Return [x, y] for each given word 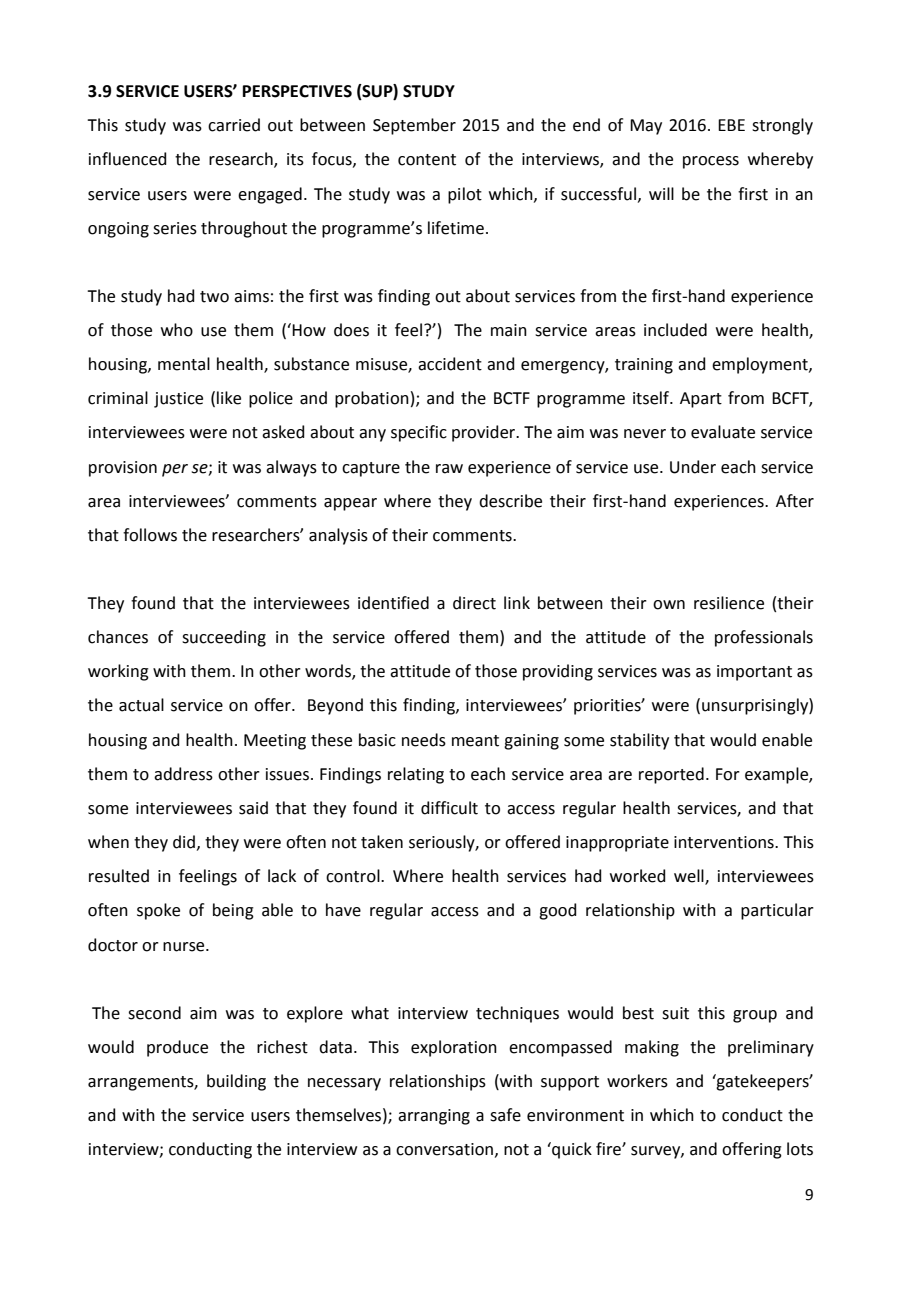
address [183, 774]
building [236, 1082]
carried [234, 125]
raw [449, 469]
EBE [731, 125]
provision [123, 469]
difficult [449, 808]
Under [693, 467]
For [728, 774]
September [414, 126]
